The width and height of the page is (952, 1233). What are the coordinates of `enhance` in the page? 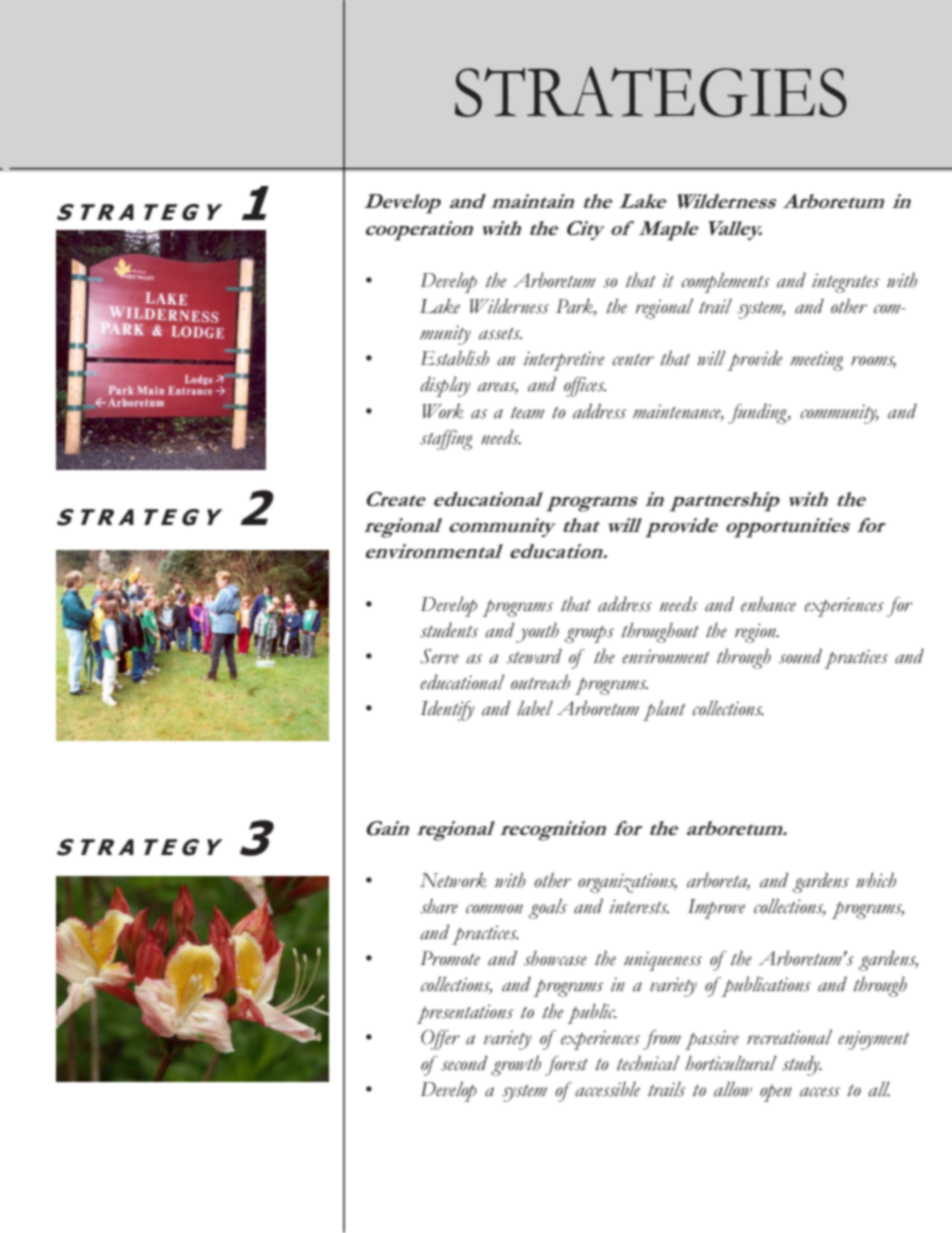 It's located at (768, 604).
